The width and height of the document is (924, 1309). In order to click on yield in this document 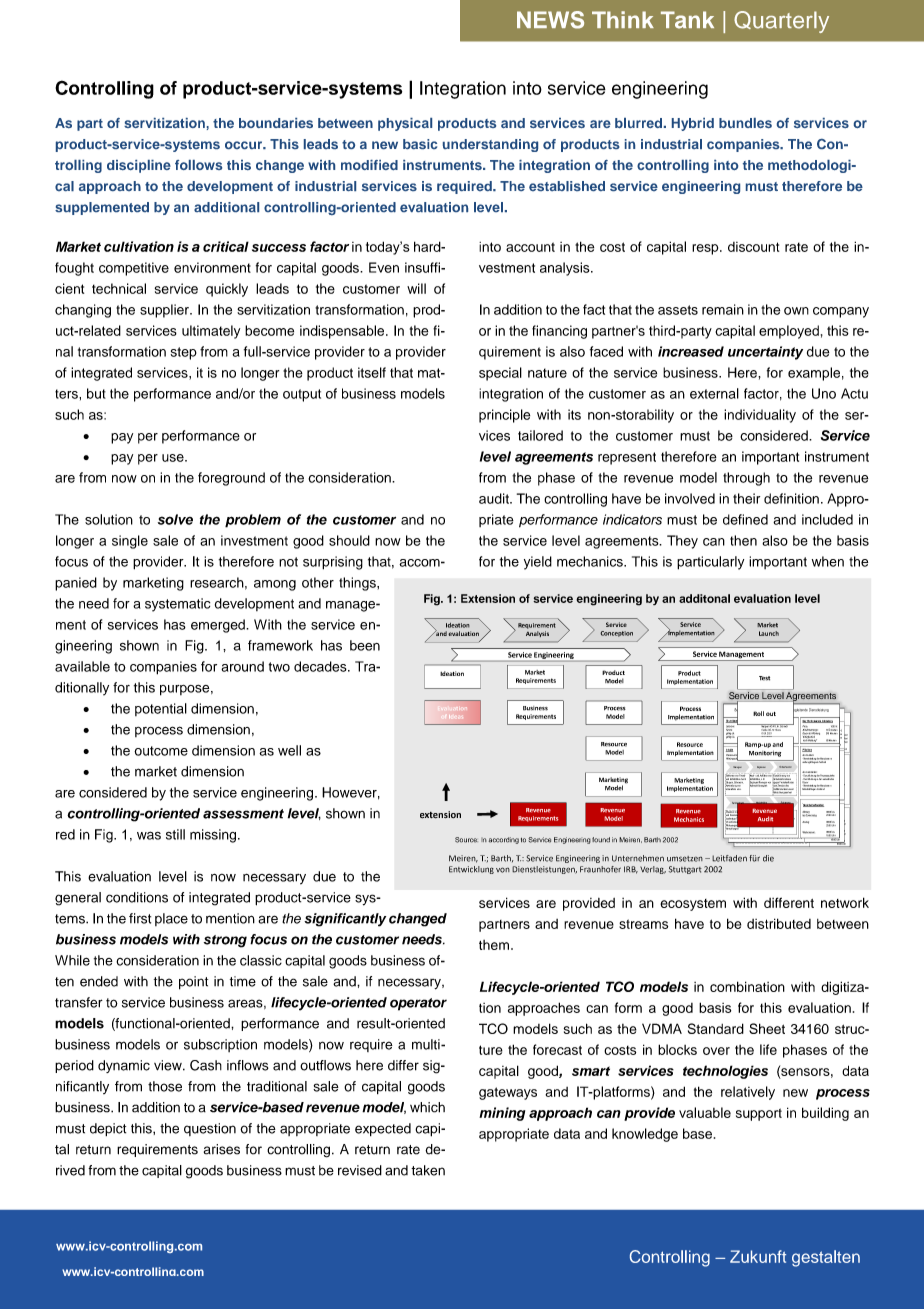, I will do `click(538, 563)`.
